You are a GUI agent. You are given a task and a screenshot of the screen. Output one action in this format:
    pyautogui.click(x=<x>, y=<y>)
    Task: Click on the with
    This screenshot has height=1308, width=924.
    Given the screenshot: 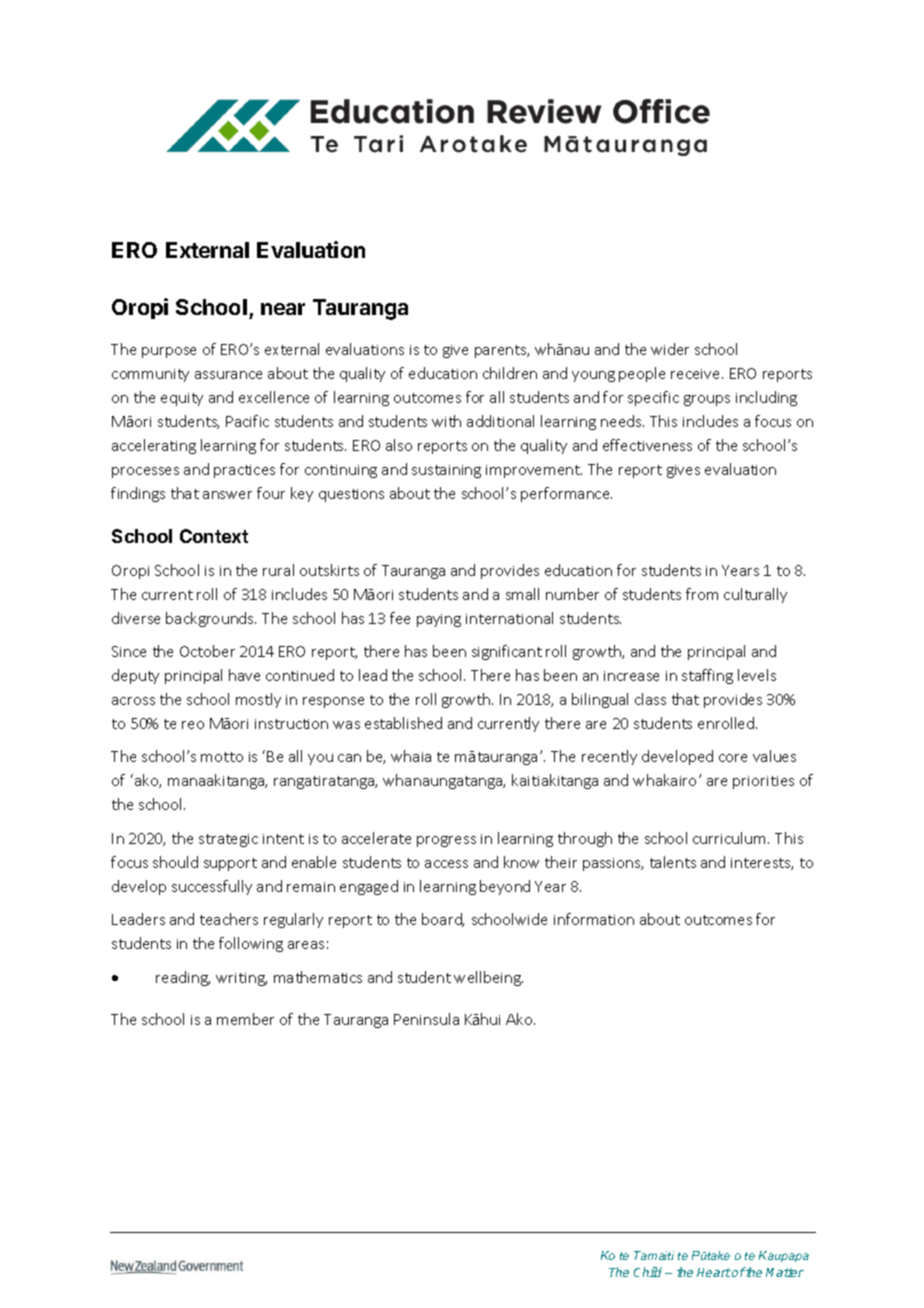 What is the action you would take?
    pyautogui.click(x=446, y=421)
